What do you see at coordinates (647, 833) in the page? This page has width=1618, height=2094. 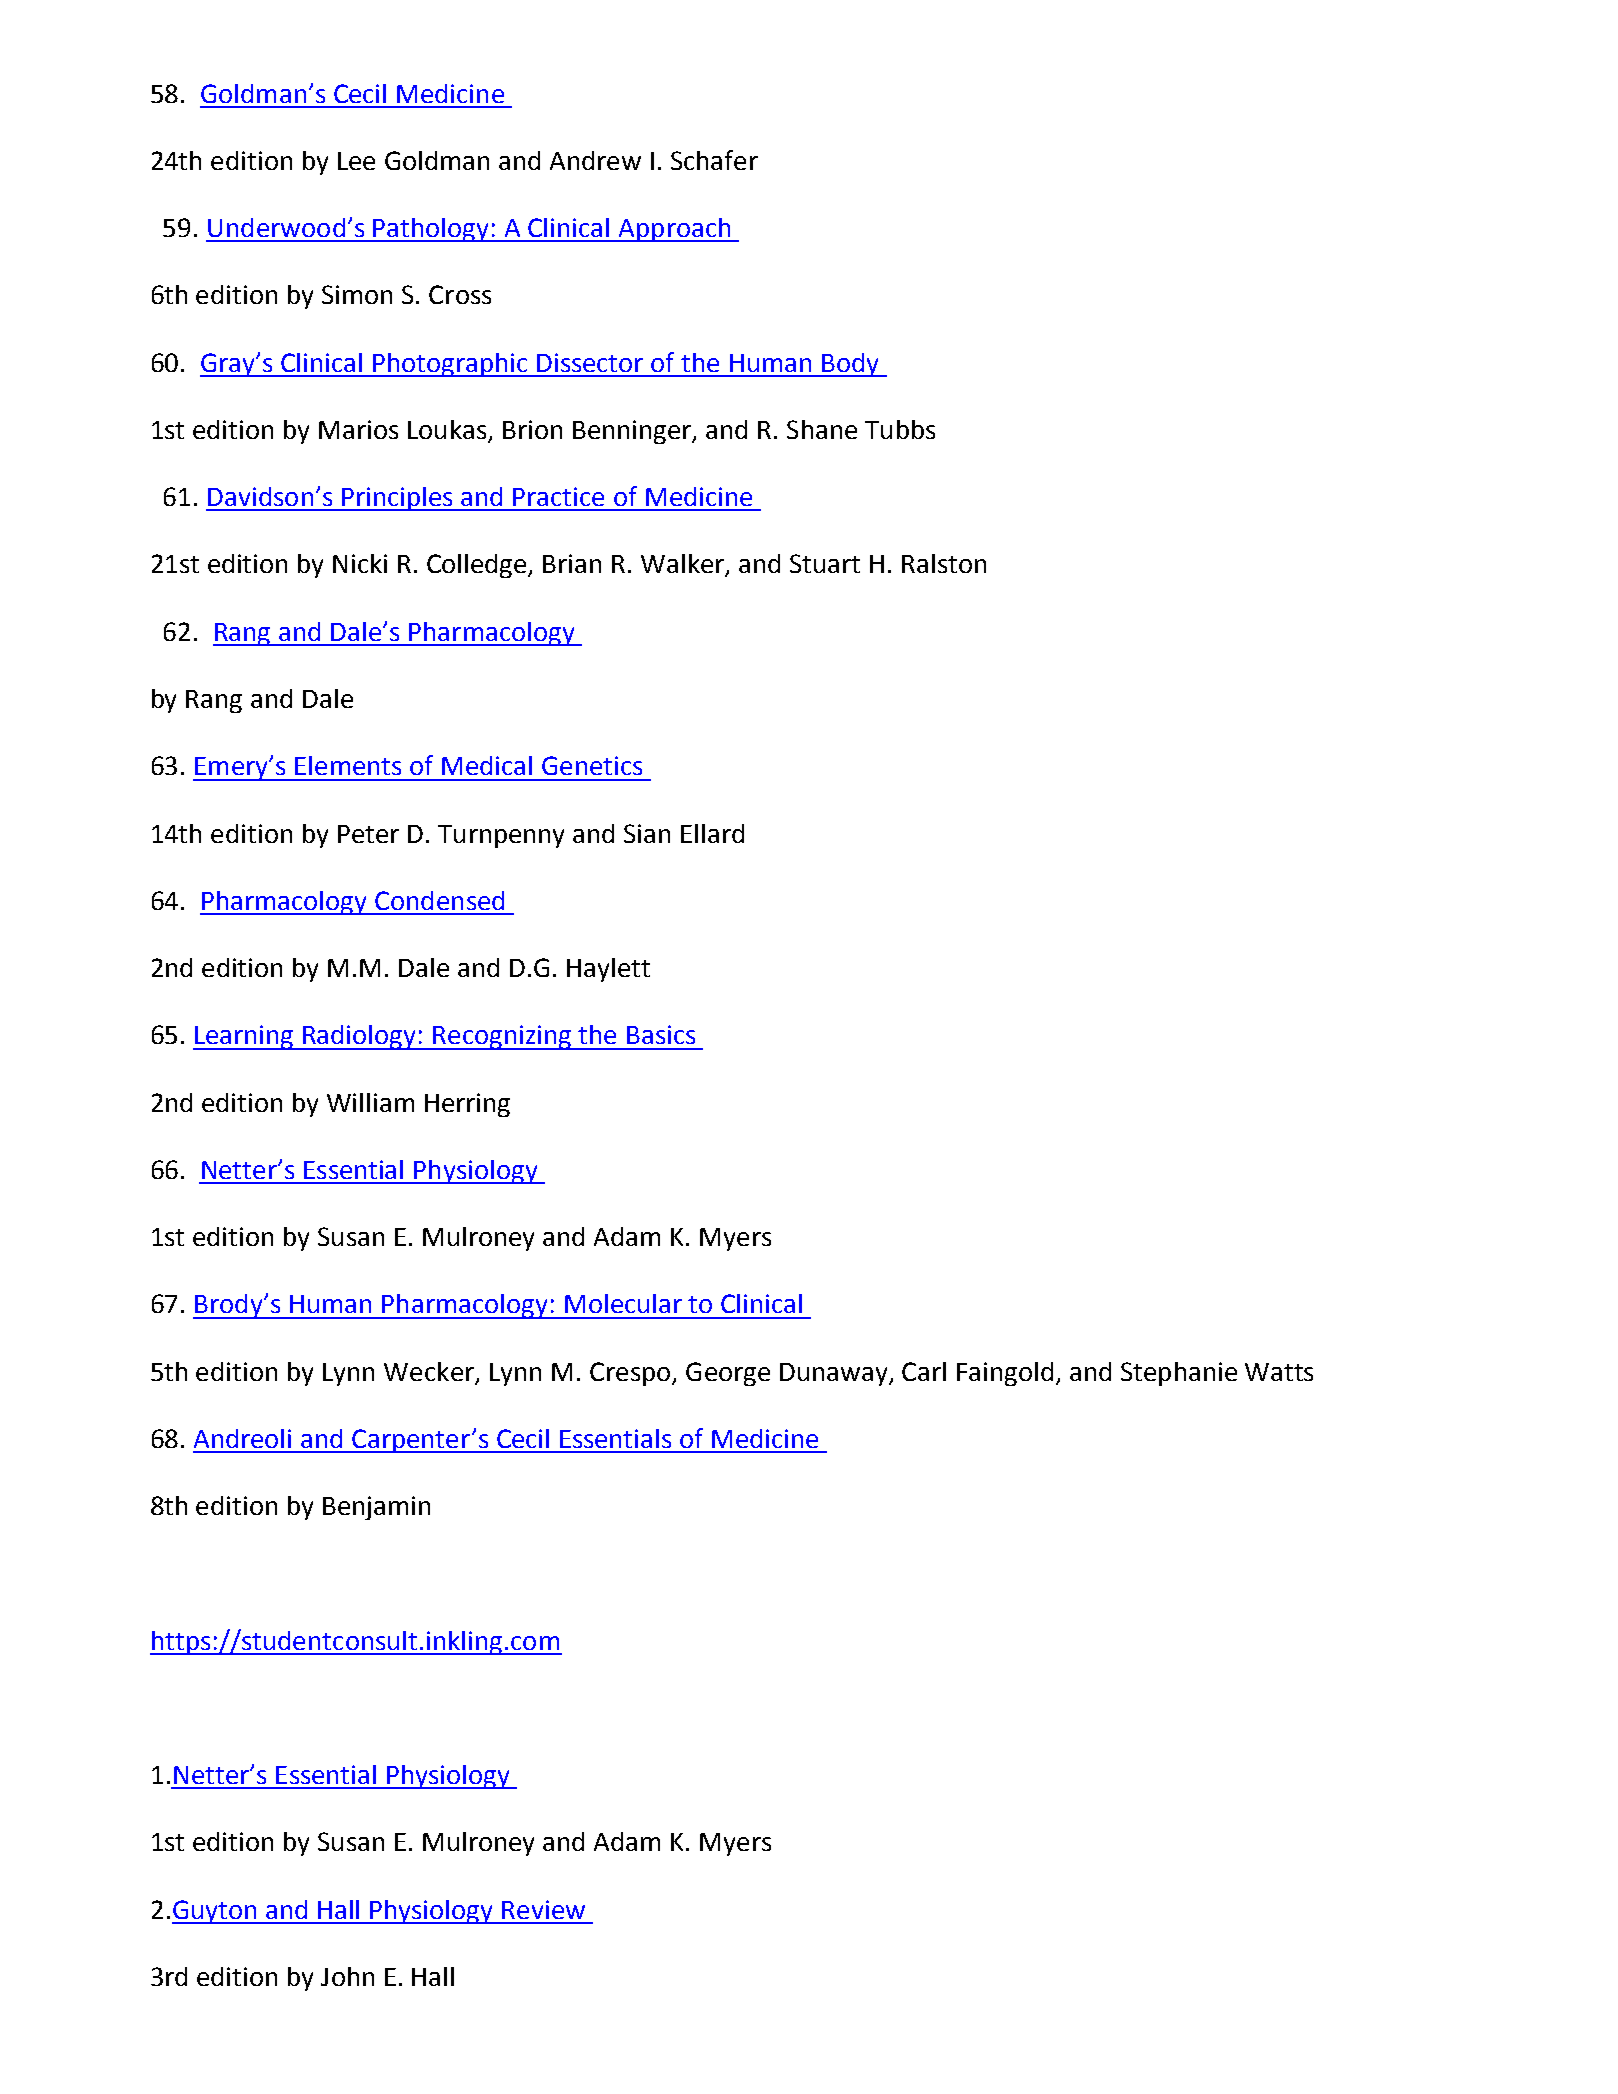 I see `Sian` at bounding box center [647, 833].
